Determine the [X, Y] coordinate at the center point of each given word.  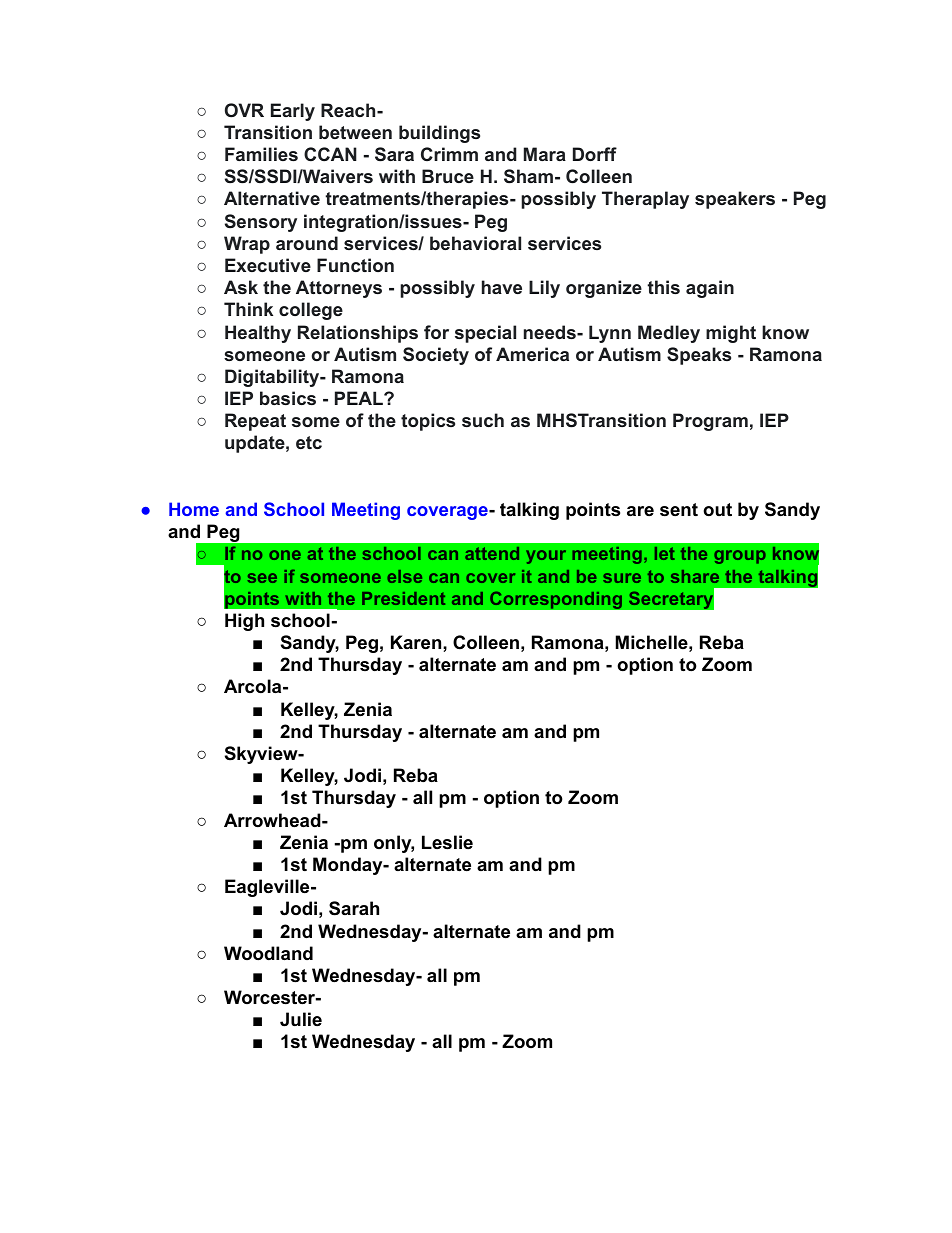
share [695, 576]
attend [492, 553]
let [665, 553]
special [485, 334]
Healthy [258, 334]
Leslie [447, 842]
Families [261, 154]
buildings [439, 134]
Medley [669, 334]
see [262, 578]
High [244, 622]
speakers [735, 200]
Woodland [268, 953]
